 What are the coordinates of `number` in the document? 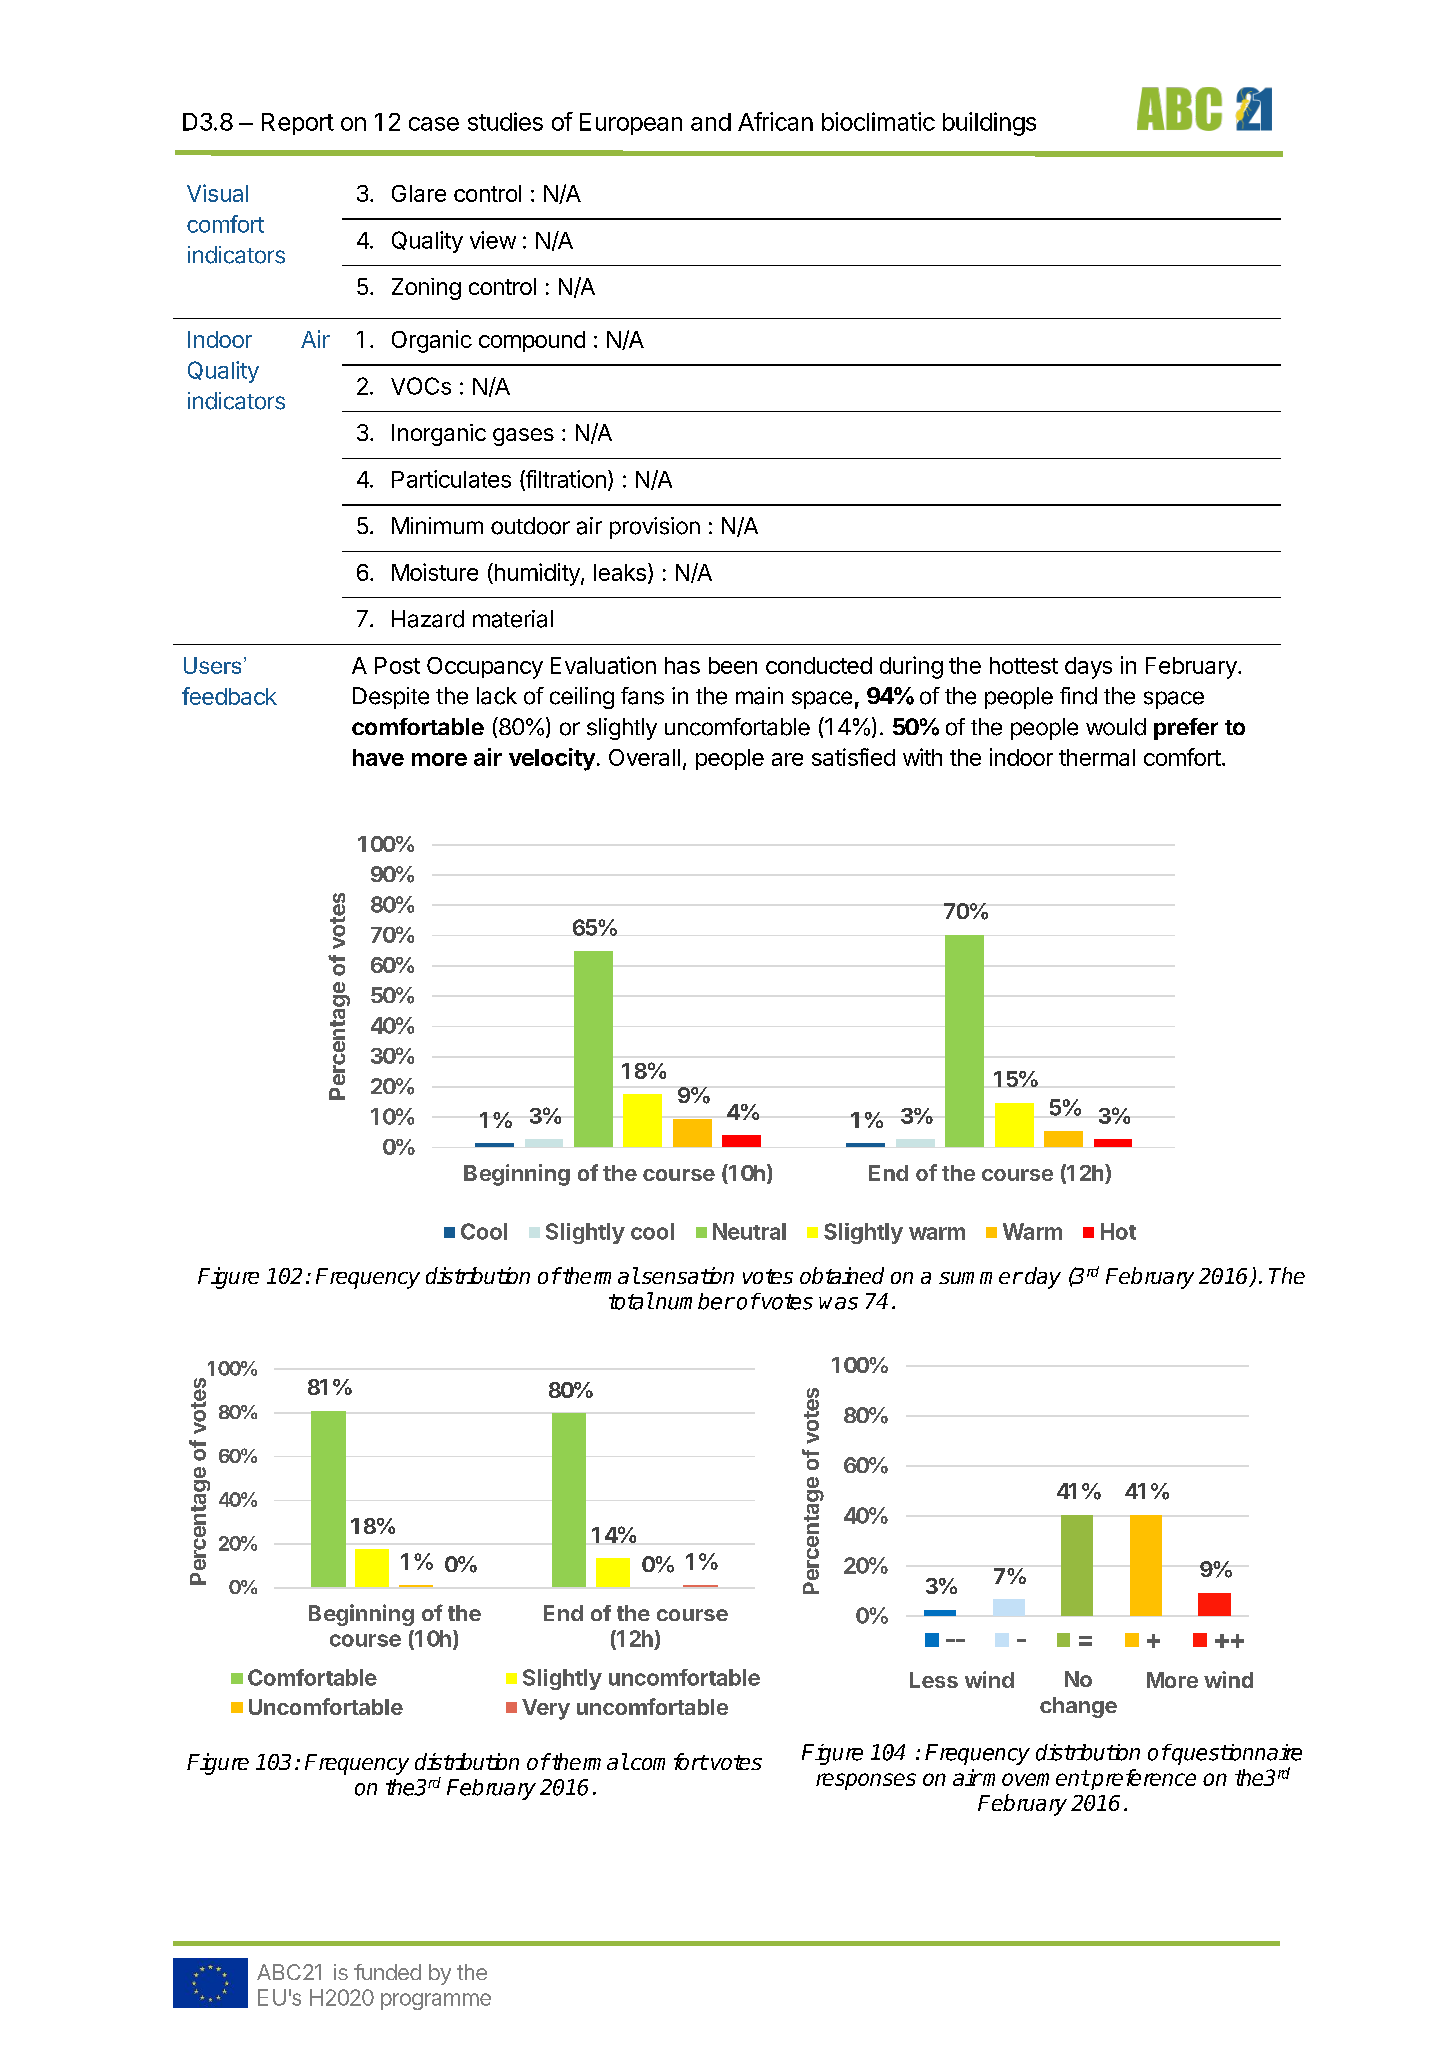 It's located at (695, 1301).
